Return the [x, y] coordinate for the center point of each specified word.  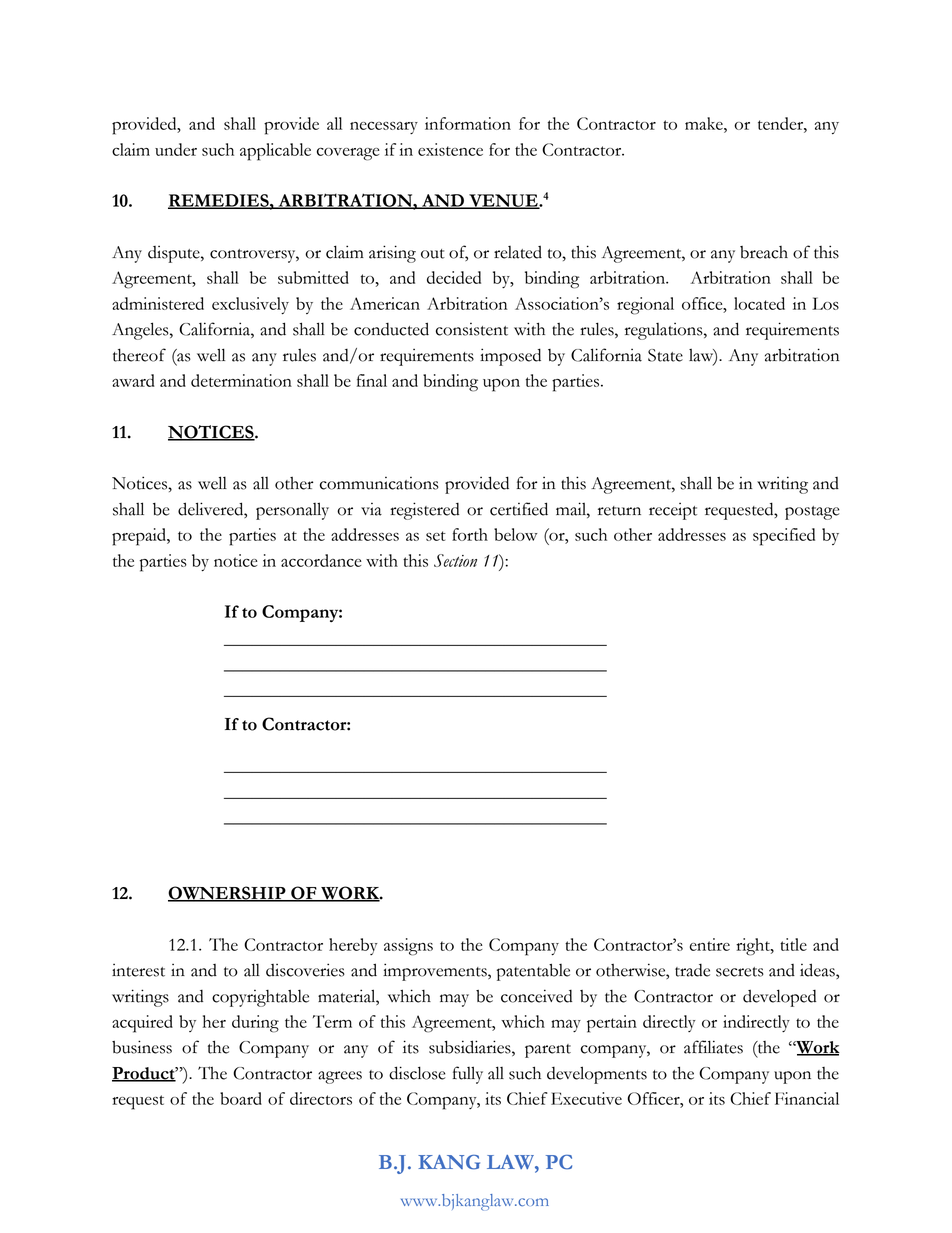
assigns [408, 947]
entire [710, 944]
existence [450, 149]
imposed [510, 357]
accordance [321, 560]
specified [784, 537]
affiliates [713, 1047]
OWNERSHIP [228, 894]
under [176, 149]
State [665, 355]
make [705, 123]
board [241, 1098]
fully [468, 1075]
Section [455, 560]
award [133, 380]
